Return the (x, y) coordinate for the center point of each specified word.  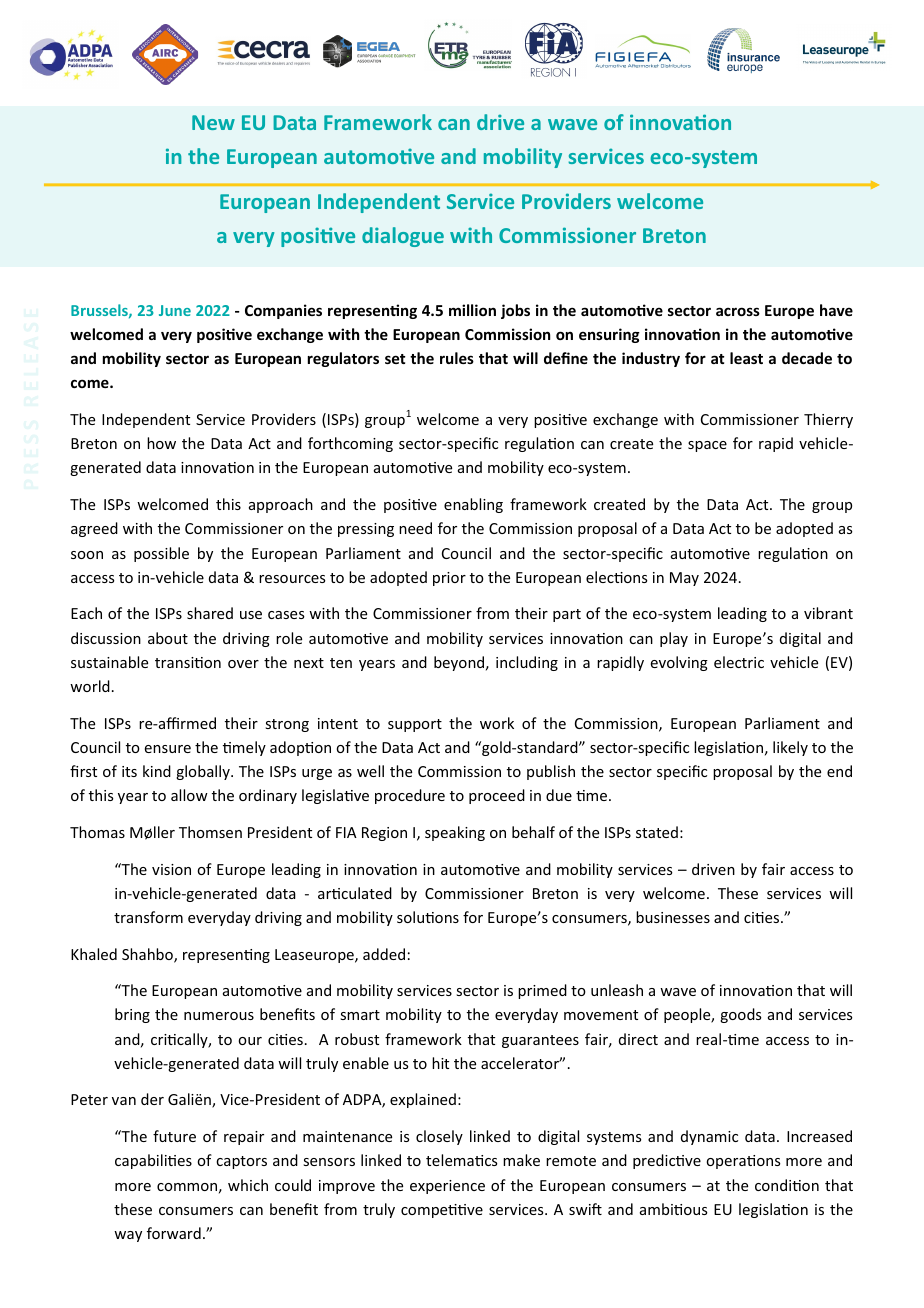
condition (787, 1185)
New (213, 122)
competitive (442, 1211)
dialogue (403, 237)
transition (188, 662)
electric (739, 662)
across (738, 311)
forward (174, 1233)
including (527, 663)
